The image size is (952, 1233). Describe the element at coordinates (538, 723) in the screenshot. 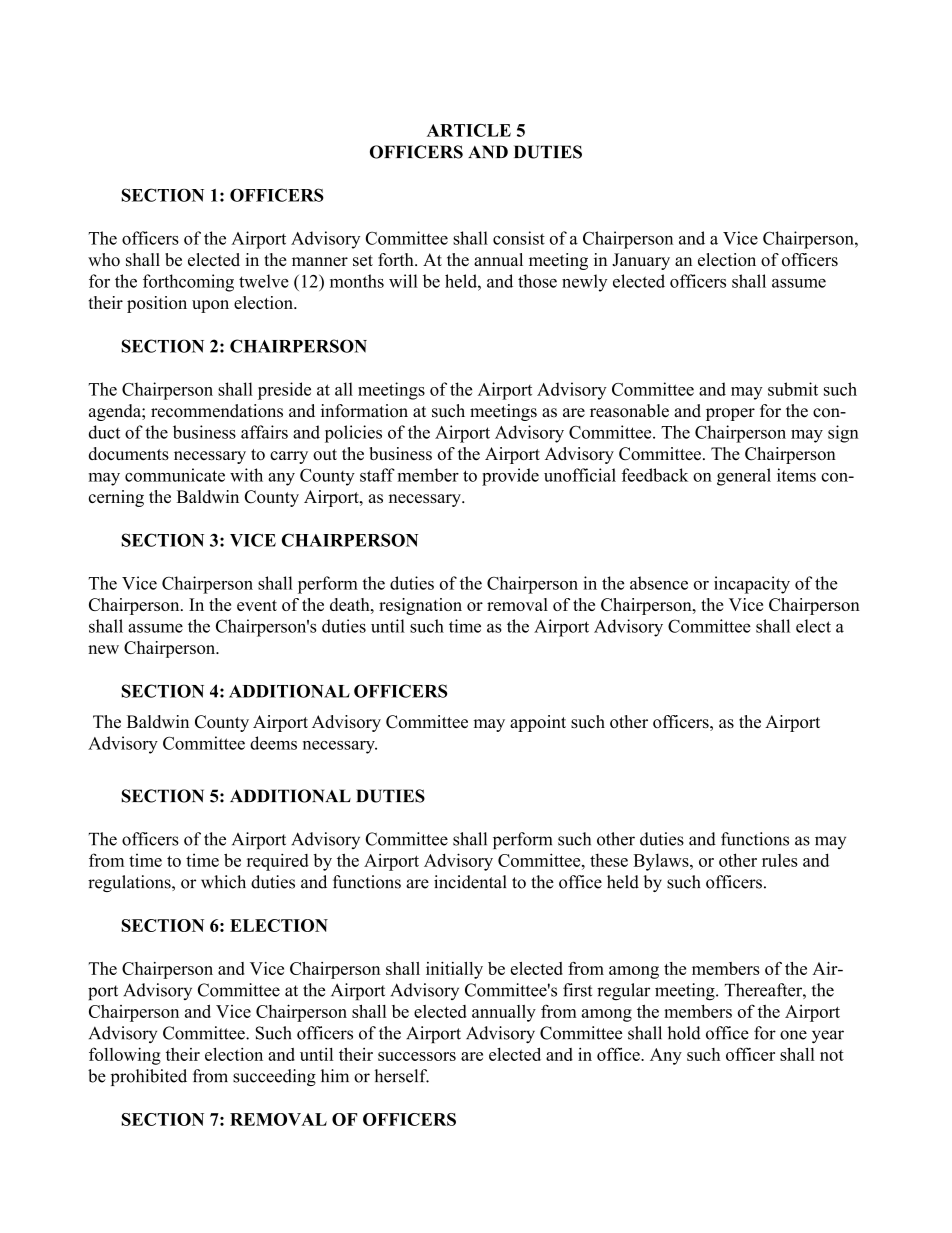

I see `appoint` at that location.
